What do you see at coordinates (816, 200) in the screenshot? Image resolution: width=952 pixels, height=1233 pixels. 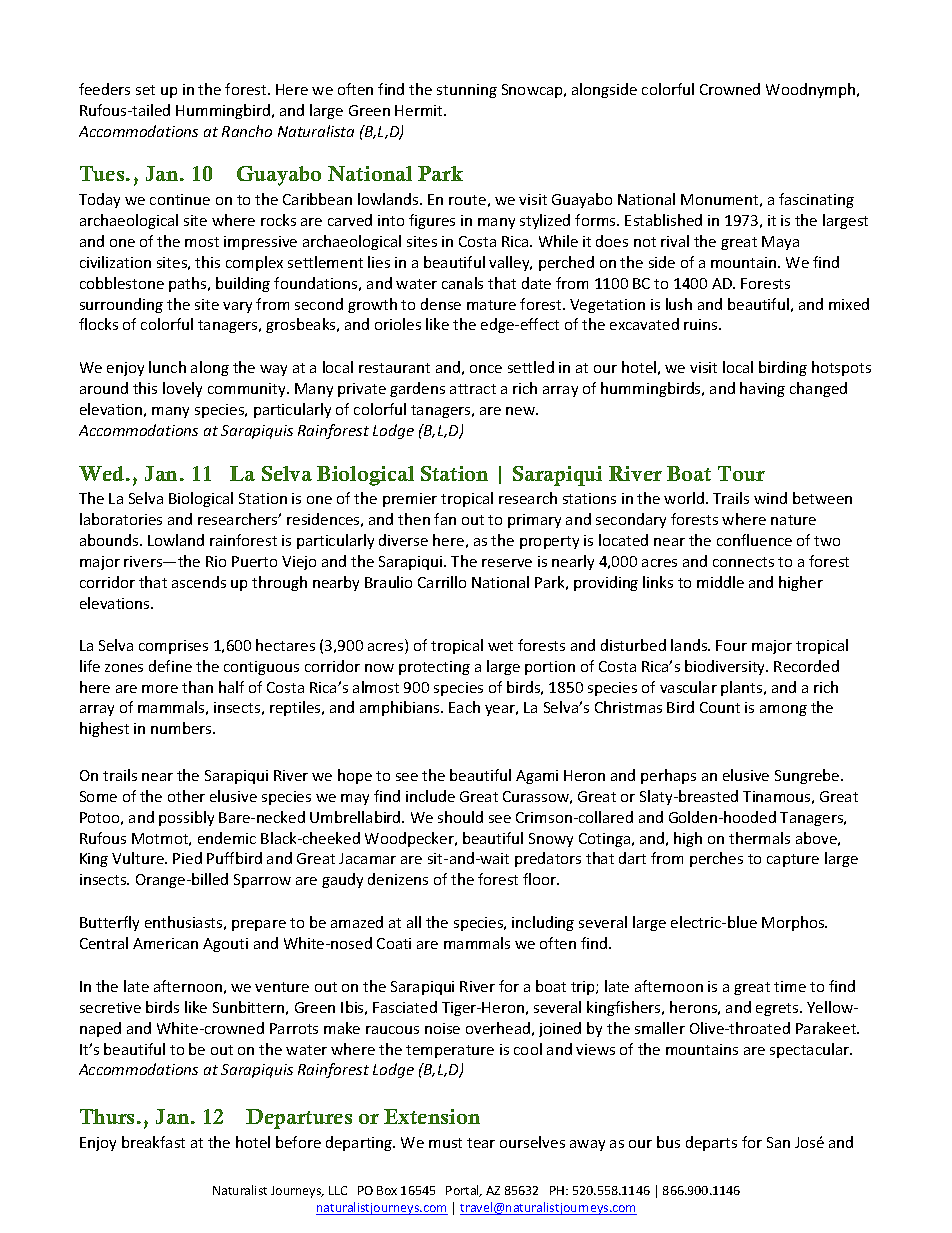 I see `fascinating` at bounding box center [816, 200].
